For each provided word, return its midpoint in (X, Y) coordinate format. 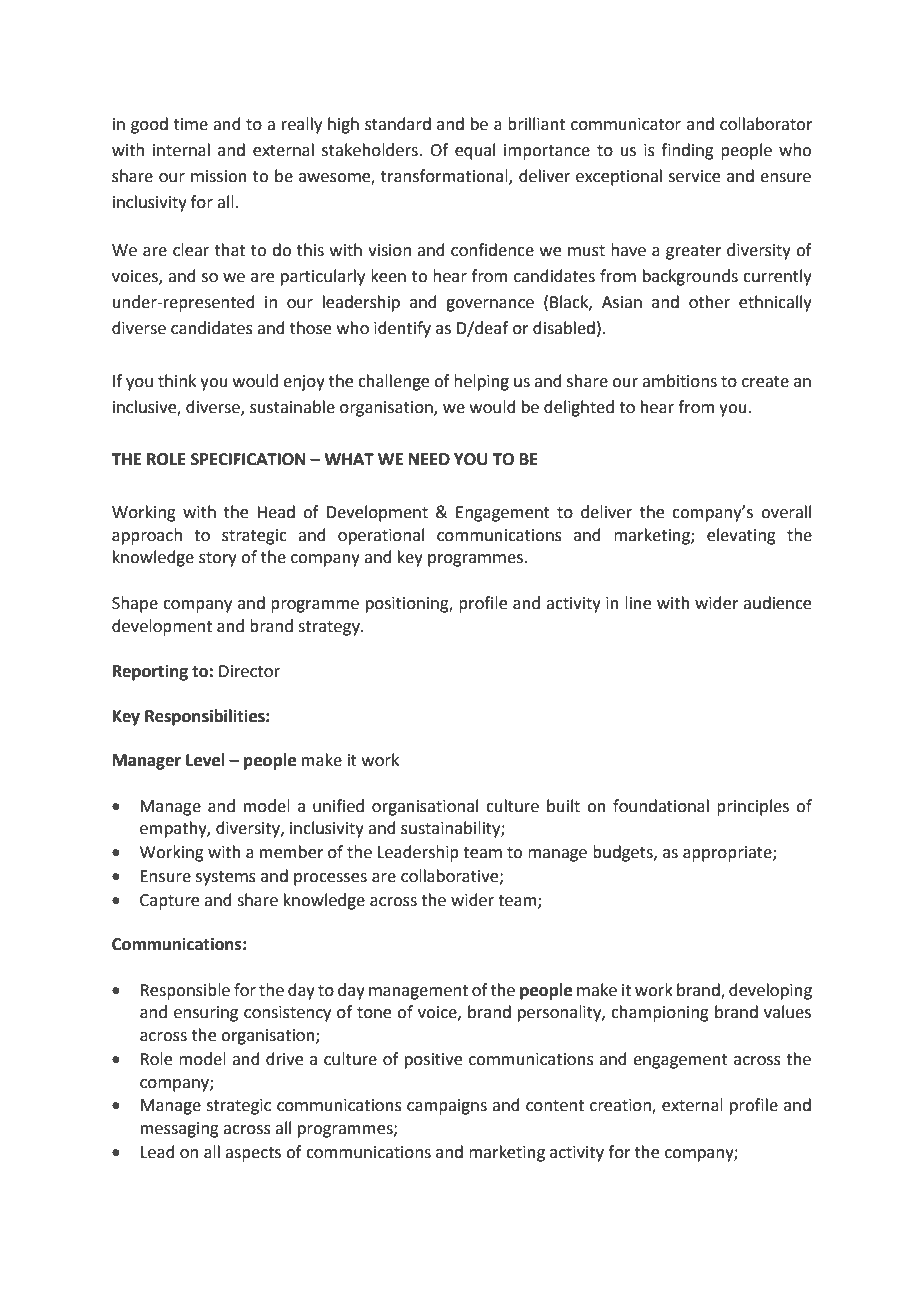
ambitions (679, 381)
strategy (330, 628)
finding (687, 151)
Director (249, 671)
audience (777, 603)
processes (330, 879)
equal (475, 151)
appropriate (728, 854)
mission (219, 176)
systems (226, 878)
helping (481, 382)
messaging (180, 1130)
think (177, 381)
